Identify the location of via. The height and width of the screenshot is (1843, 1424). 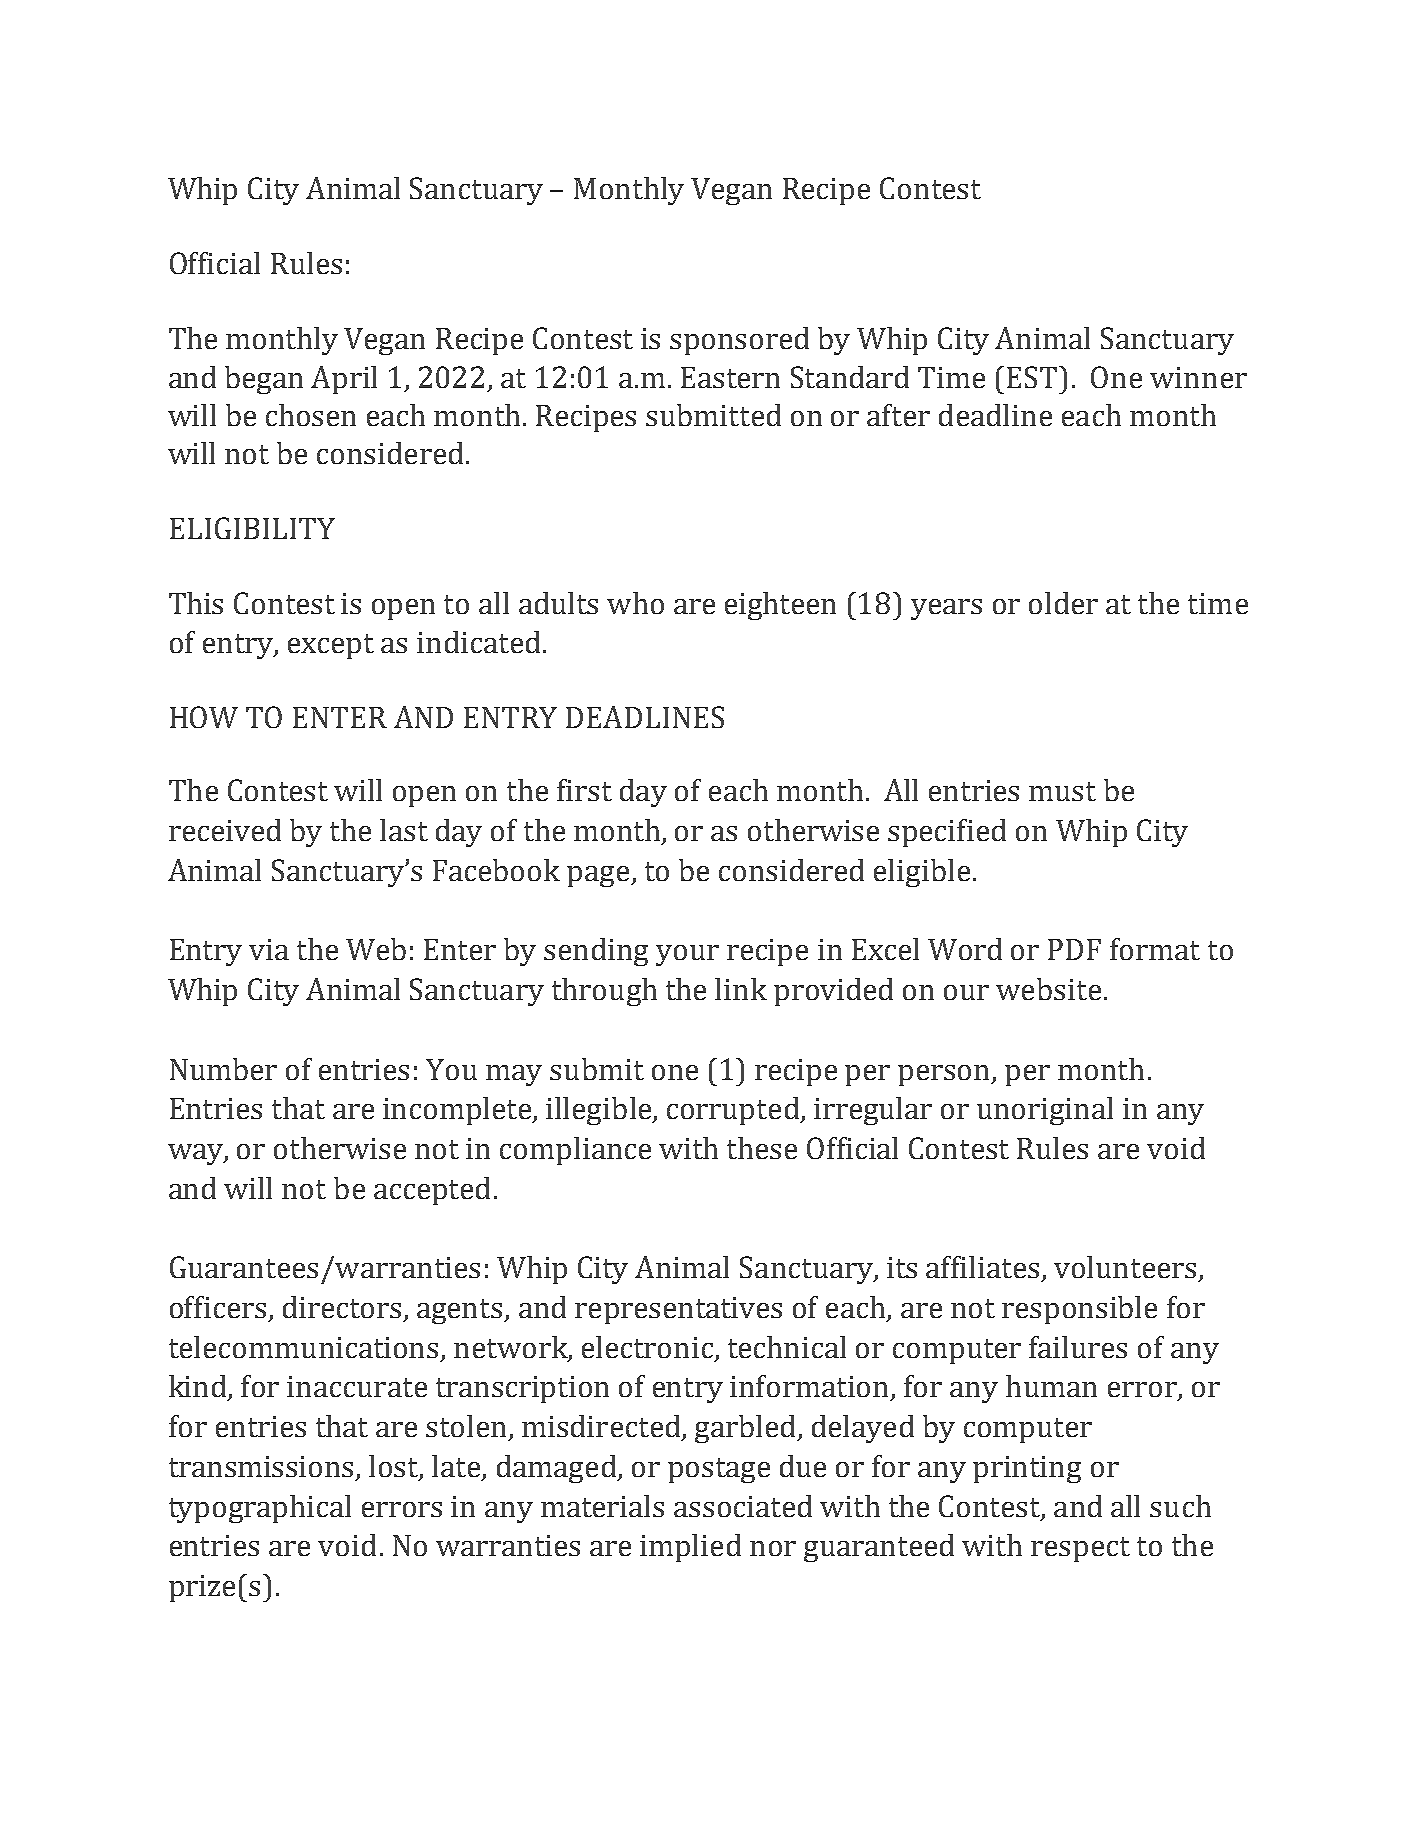
(269, 949).
